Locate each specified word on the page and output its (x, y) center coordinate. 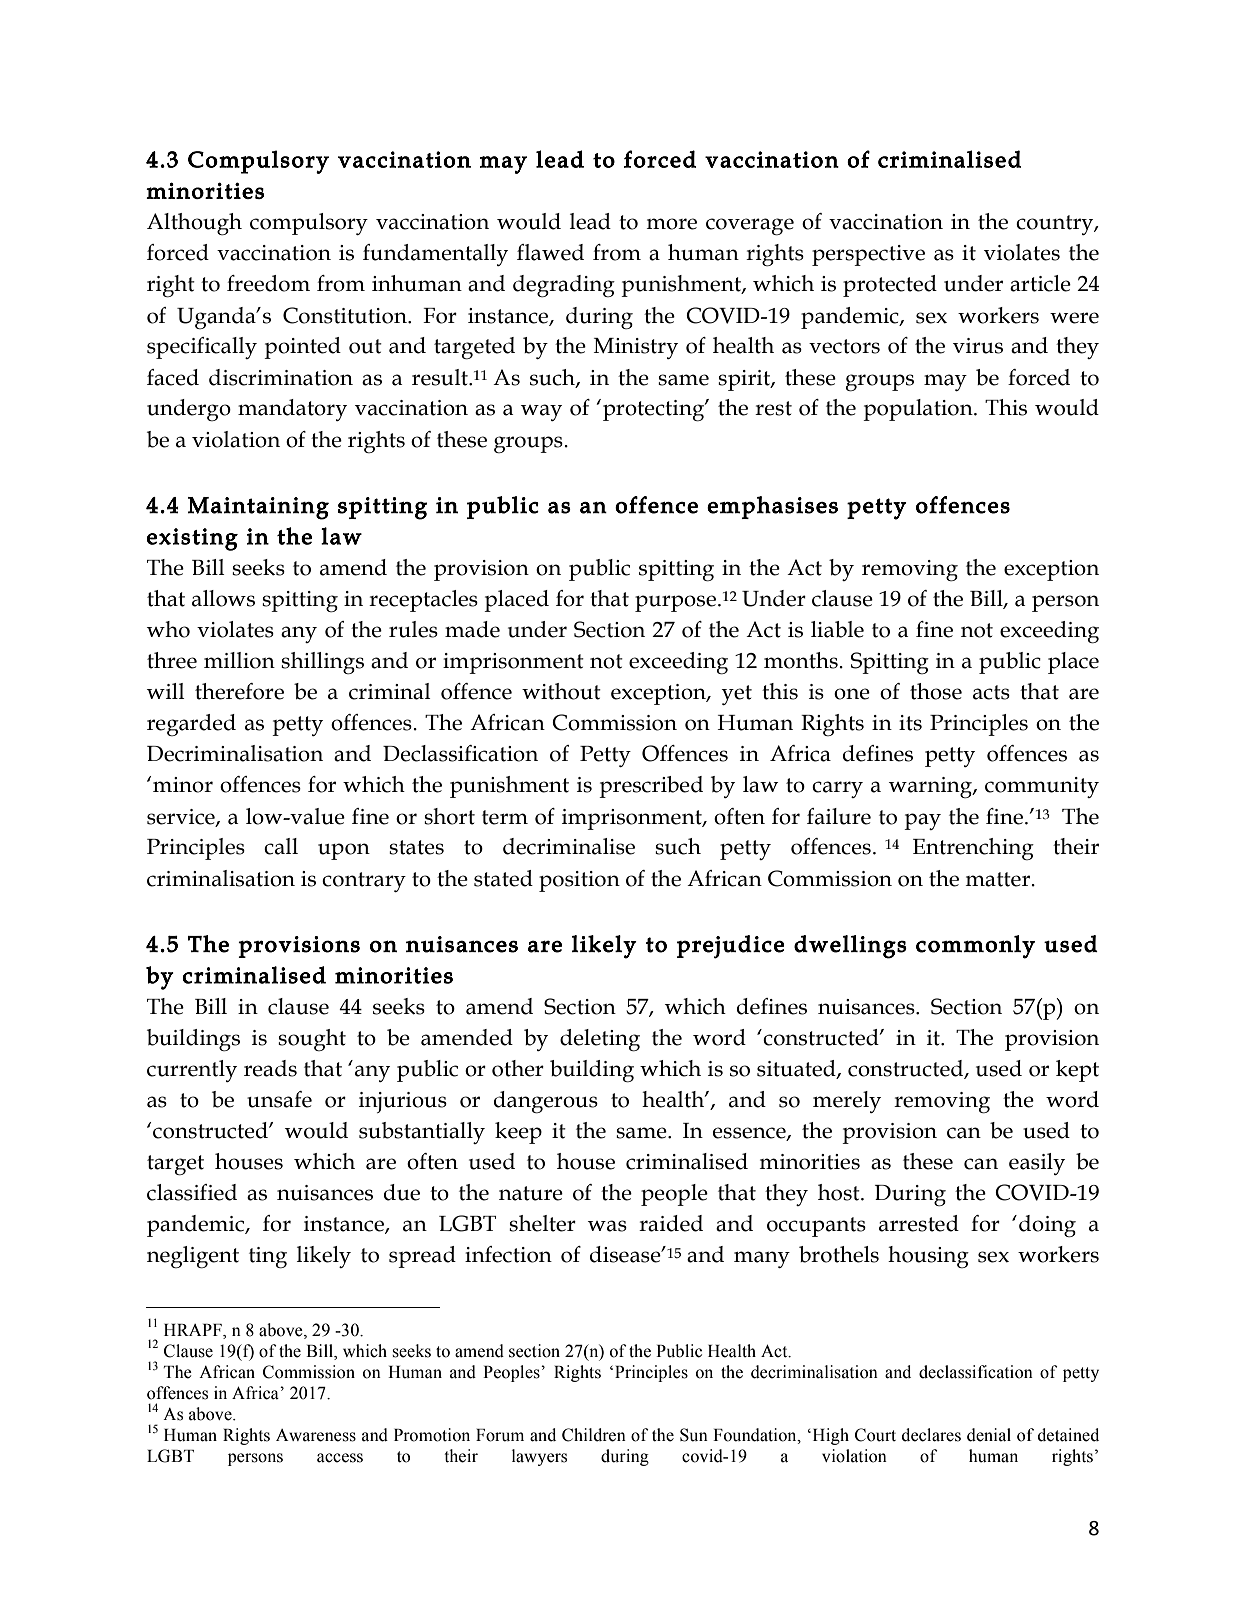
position (579, 881)
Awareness (316, 1435)
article (1040, 283)
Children (594, 1435)
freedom (268, 283)
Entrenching (973, 849)
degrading (564, 286)
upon (344, 851)
